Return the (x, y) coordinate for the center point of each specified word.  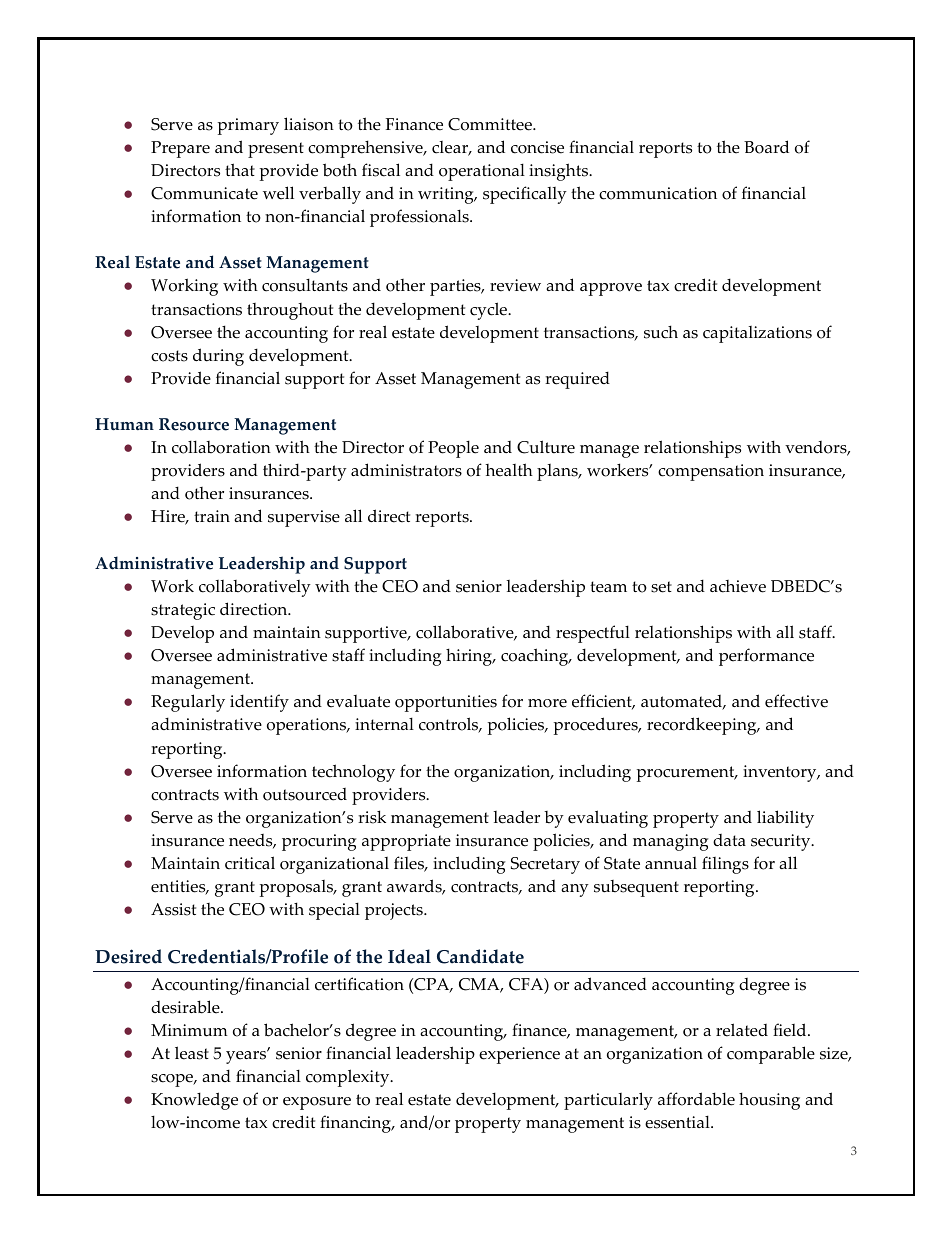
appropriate (406, 842)
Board (766, 147)
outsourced (305, 794)
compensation (711, 472)
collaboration (221, 447)
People (453, 449)
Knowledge (194, 1101)
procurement (687, 774)
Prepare (180, 149)
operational (482, 172)
